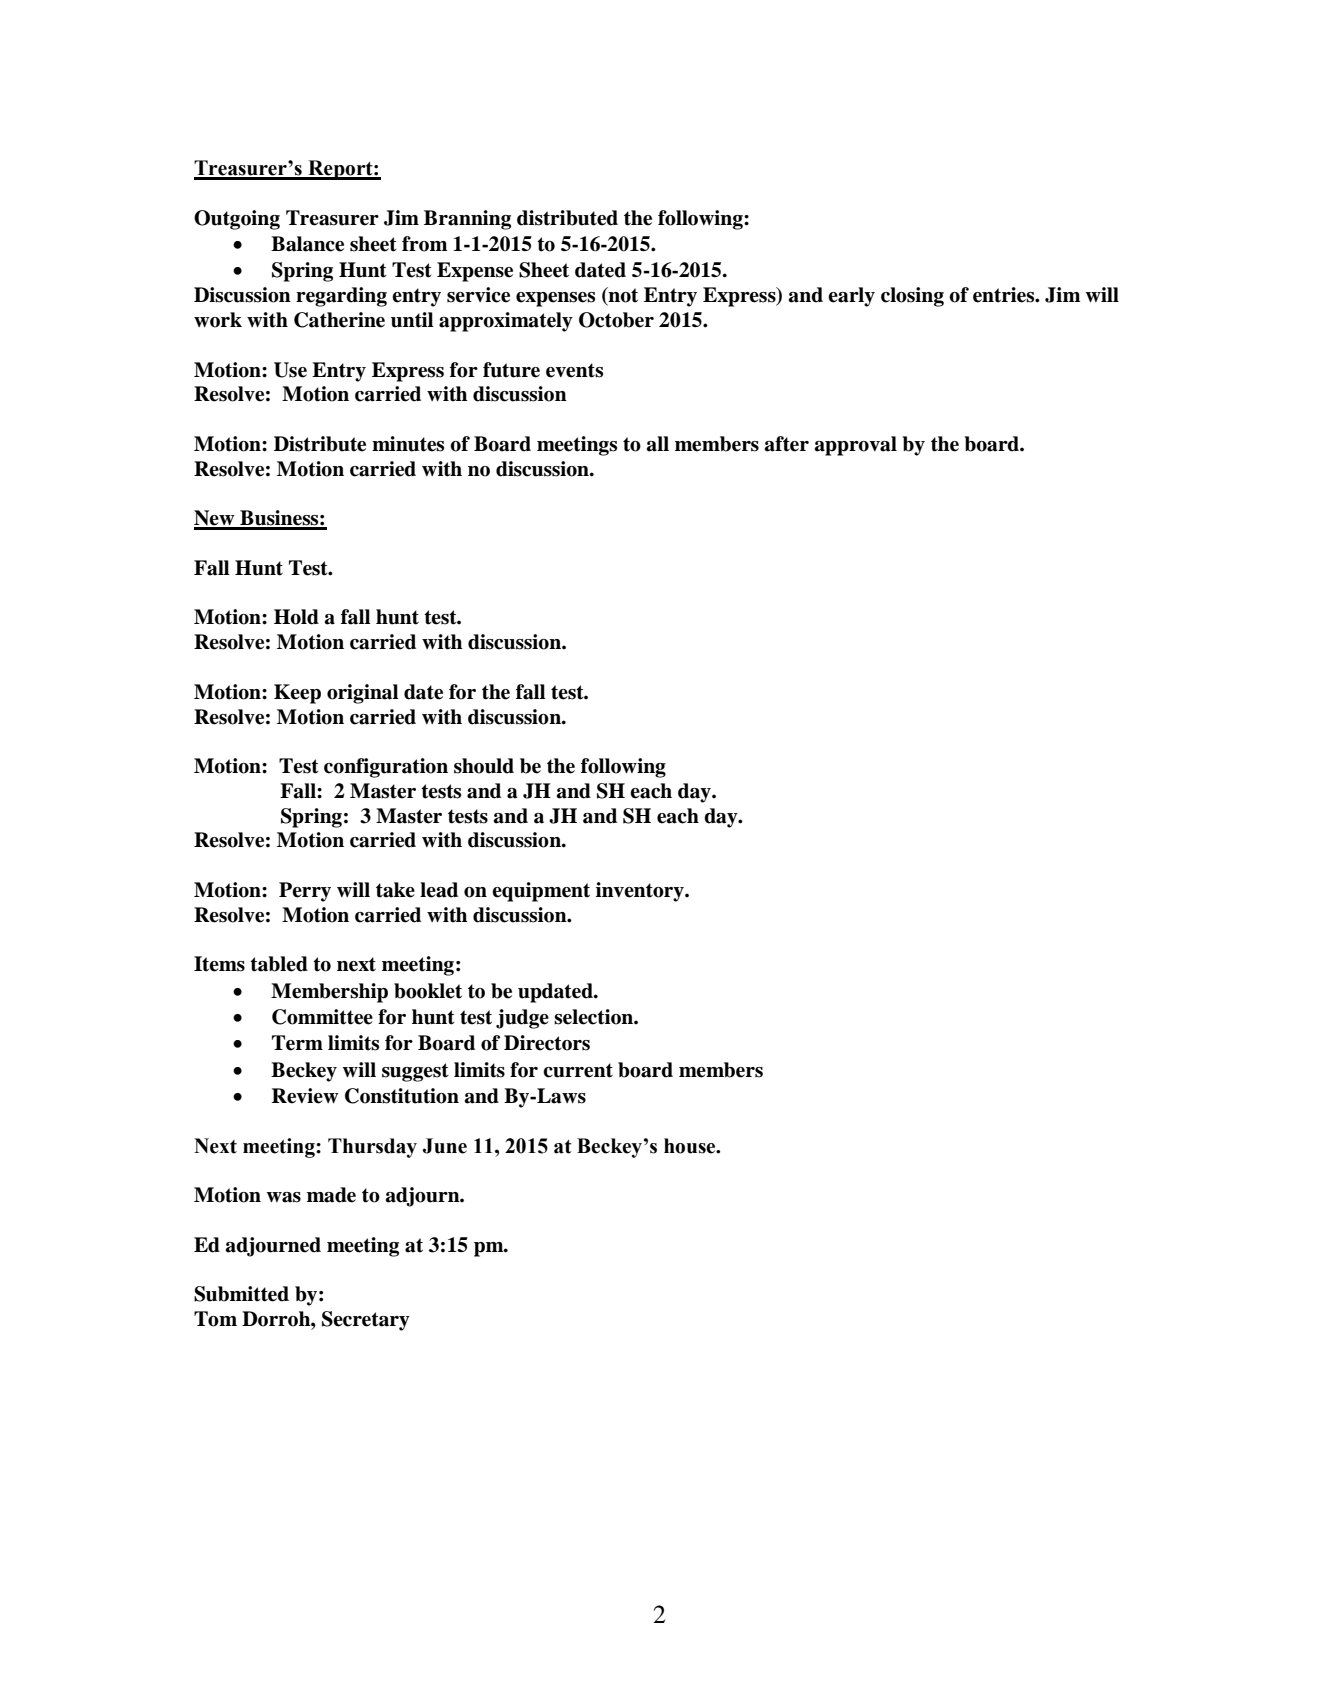  I want to click on closing, so click(912, 297).
